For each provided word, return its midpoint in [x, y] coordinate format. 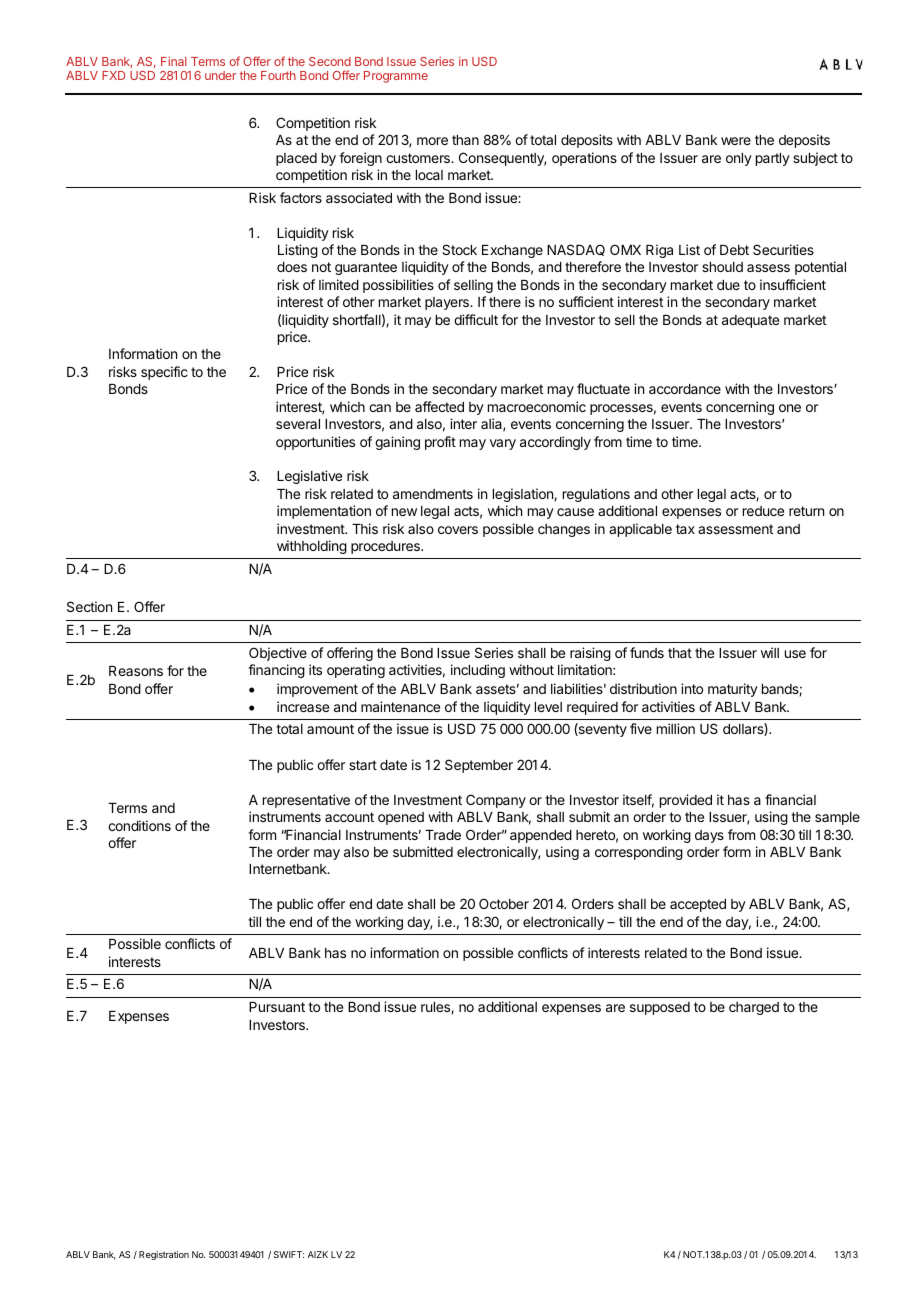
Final [174, 61]
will [770, 652]
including [478, 671]
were [736, 141]
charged [754, 1008]
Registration [164, 1255]
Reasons [136, 671]
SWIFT [289, 1254]
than [465, 140]
